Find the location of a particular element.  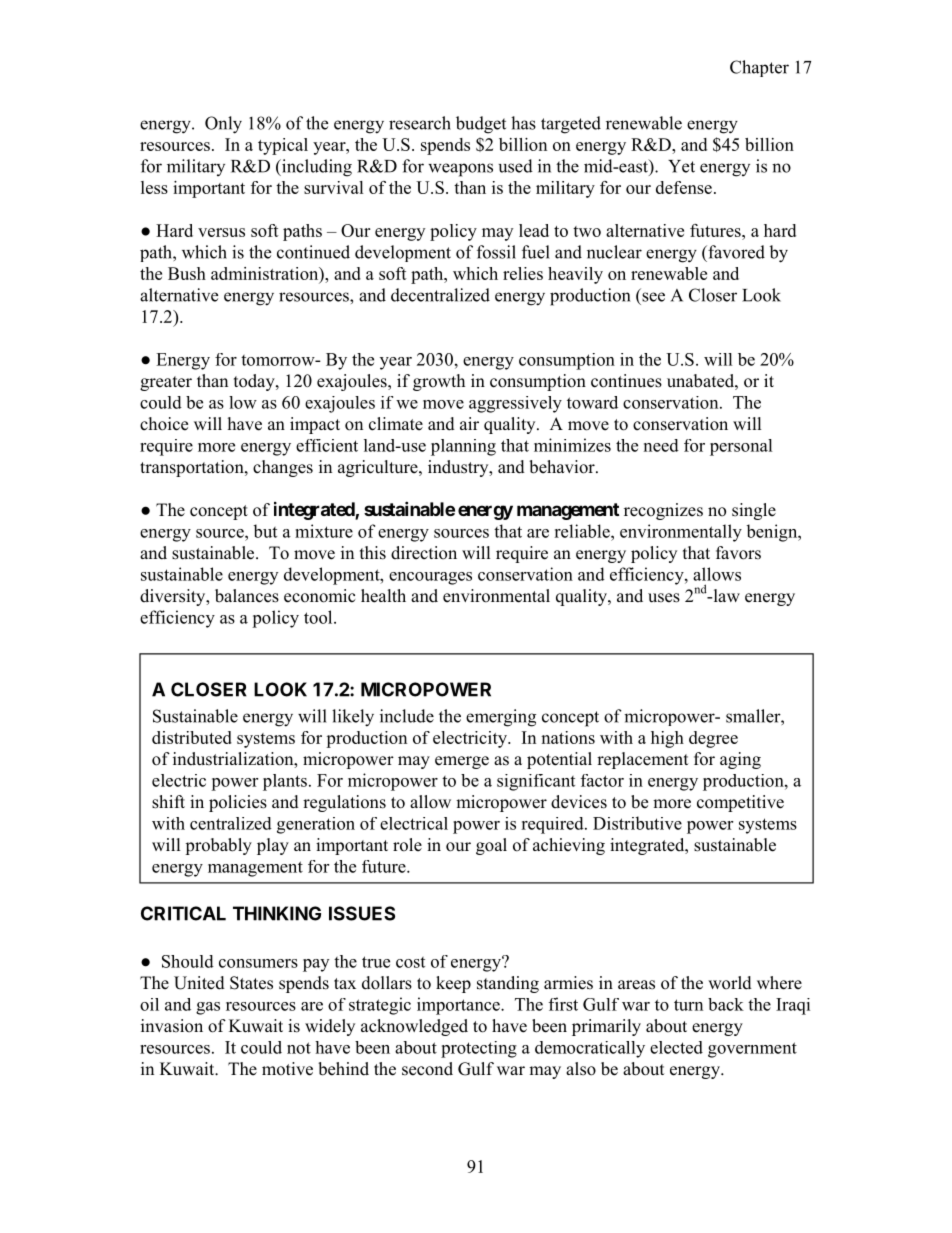

policies is located at coordinates (238, 803).
